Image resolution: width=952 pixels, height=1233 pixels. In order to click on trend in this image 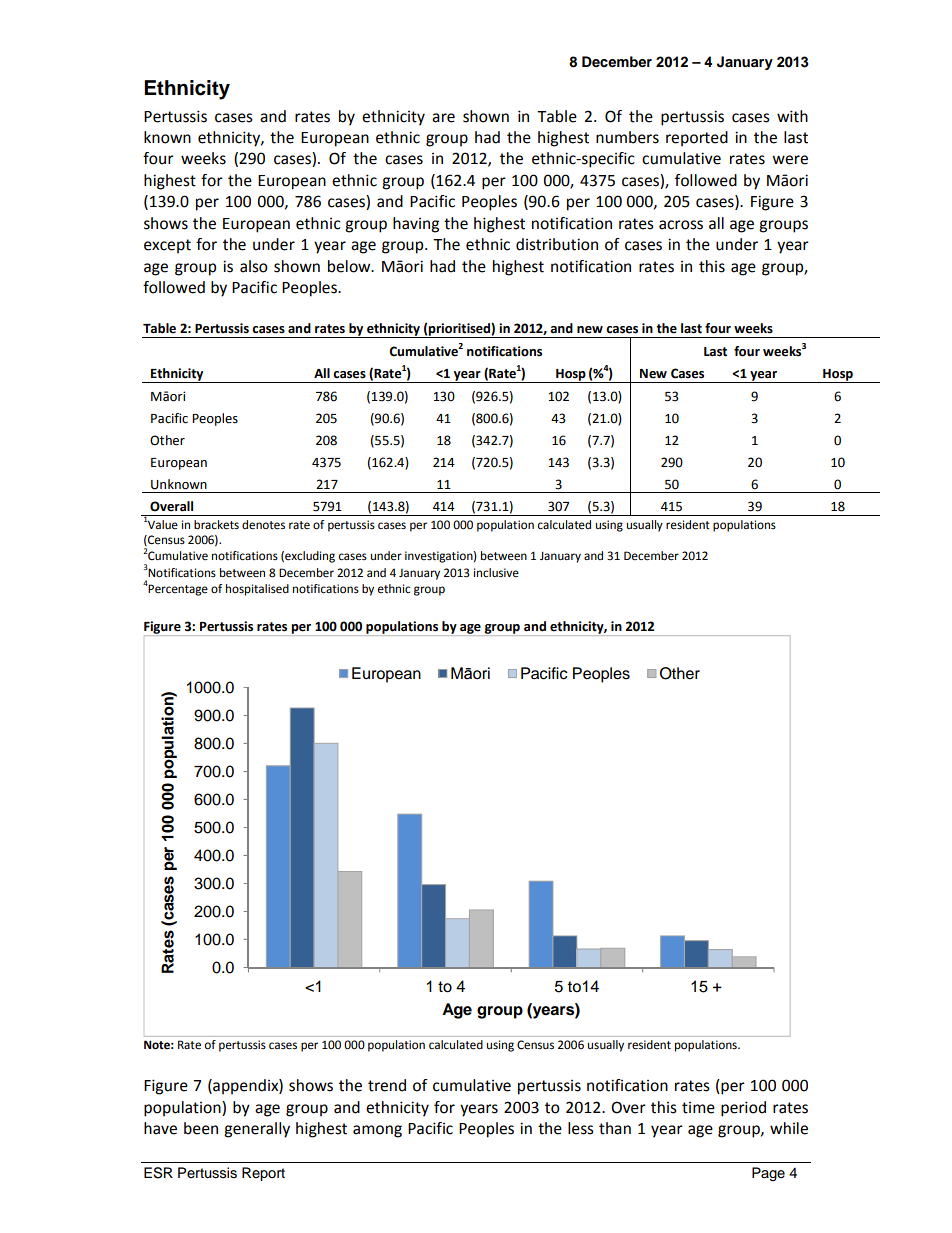, I will do `click(387, 1085)`.
